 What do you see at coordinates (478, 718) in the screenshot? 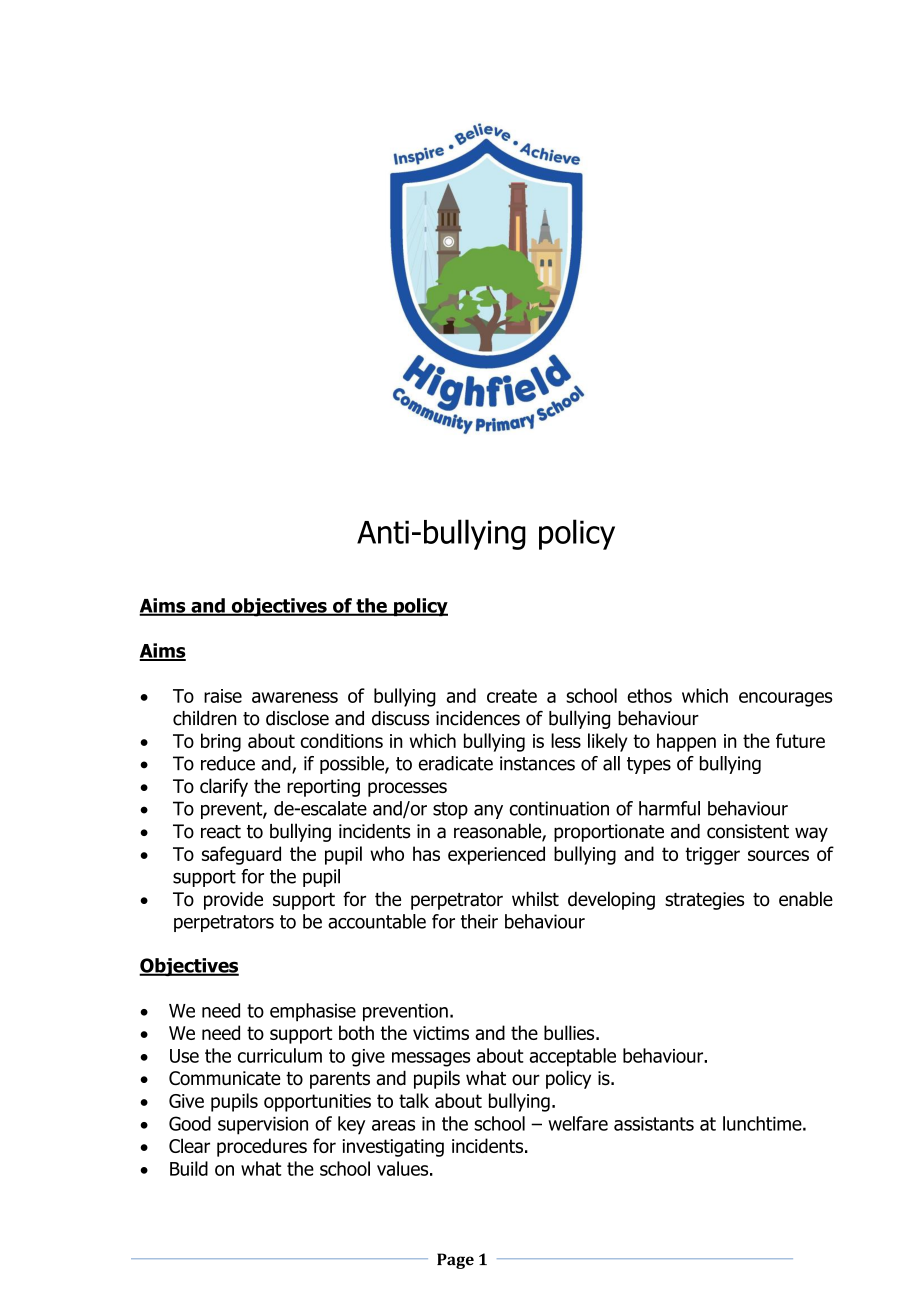
I see `incidences` at bounding box center [478, 718].
